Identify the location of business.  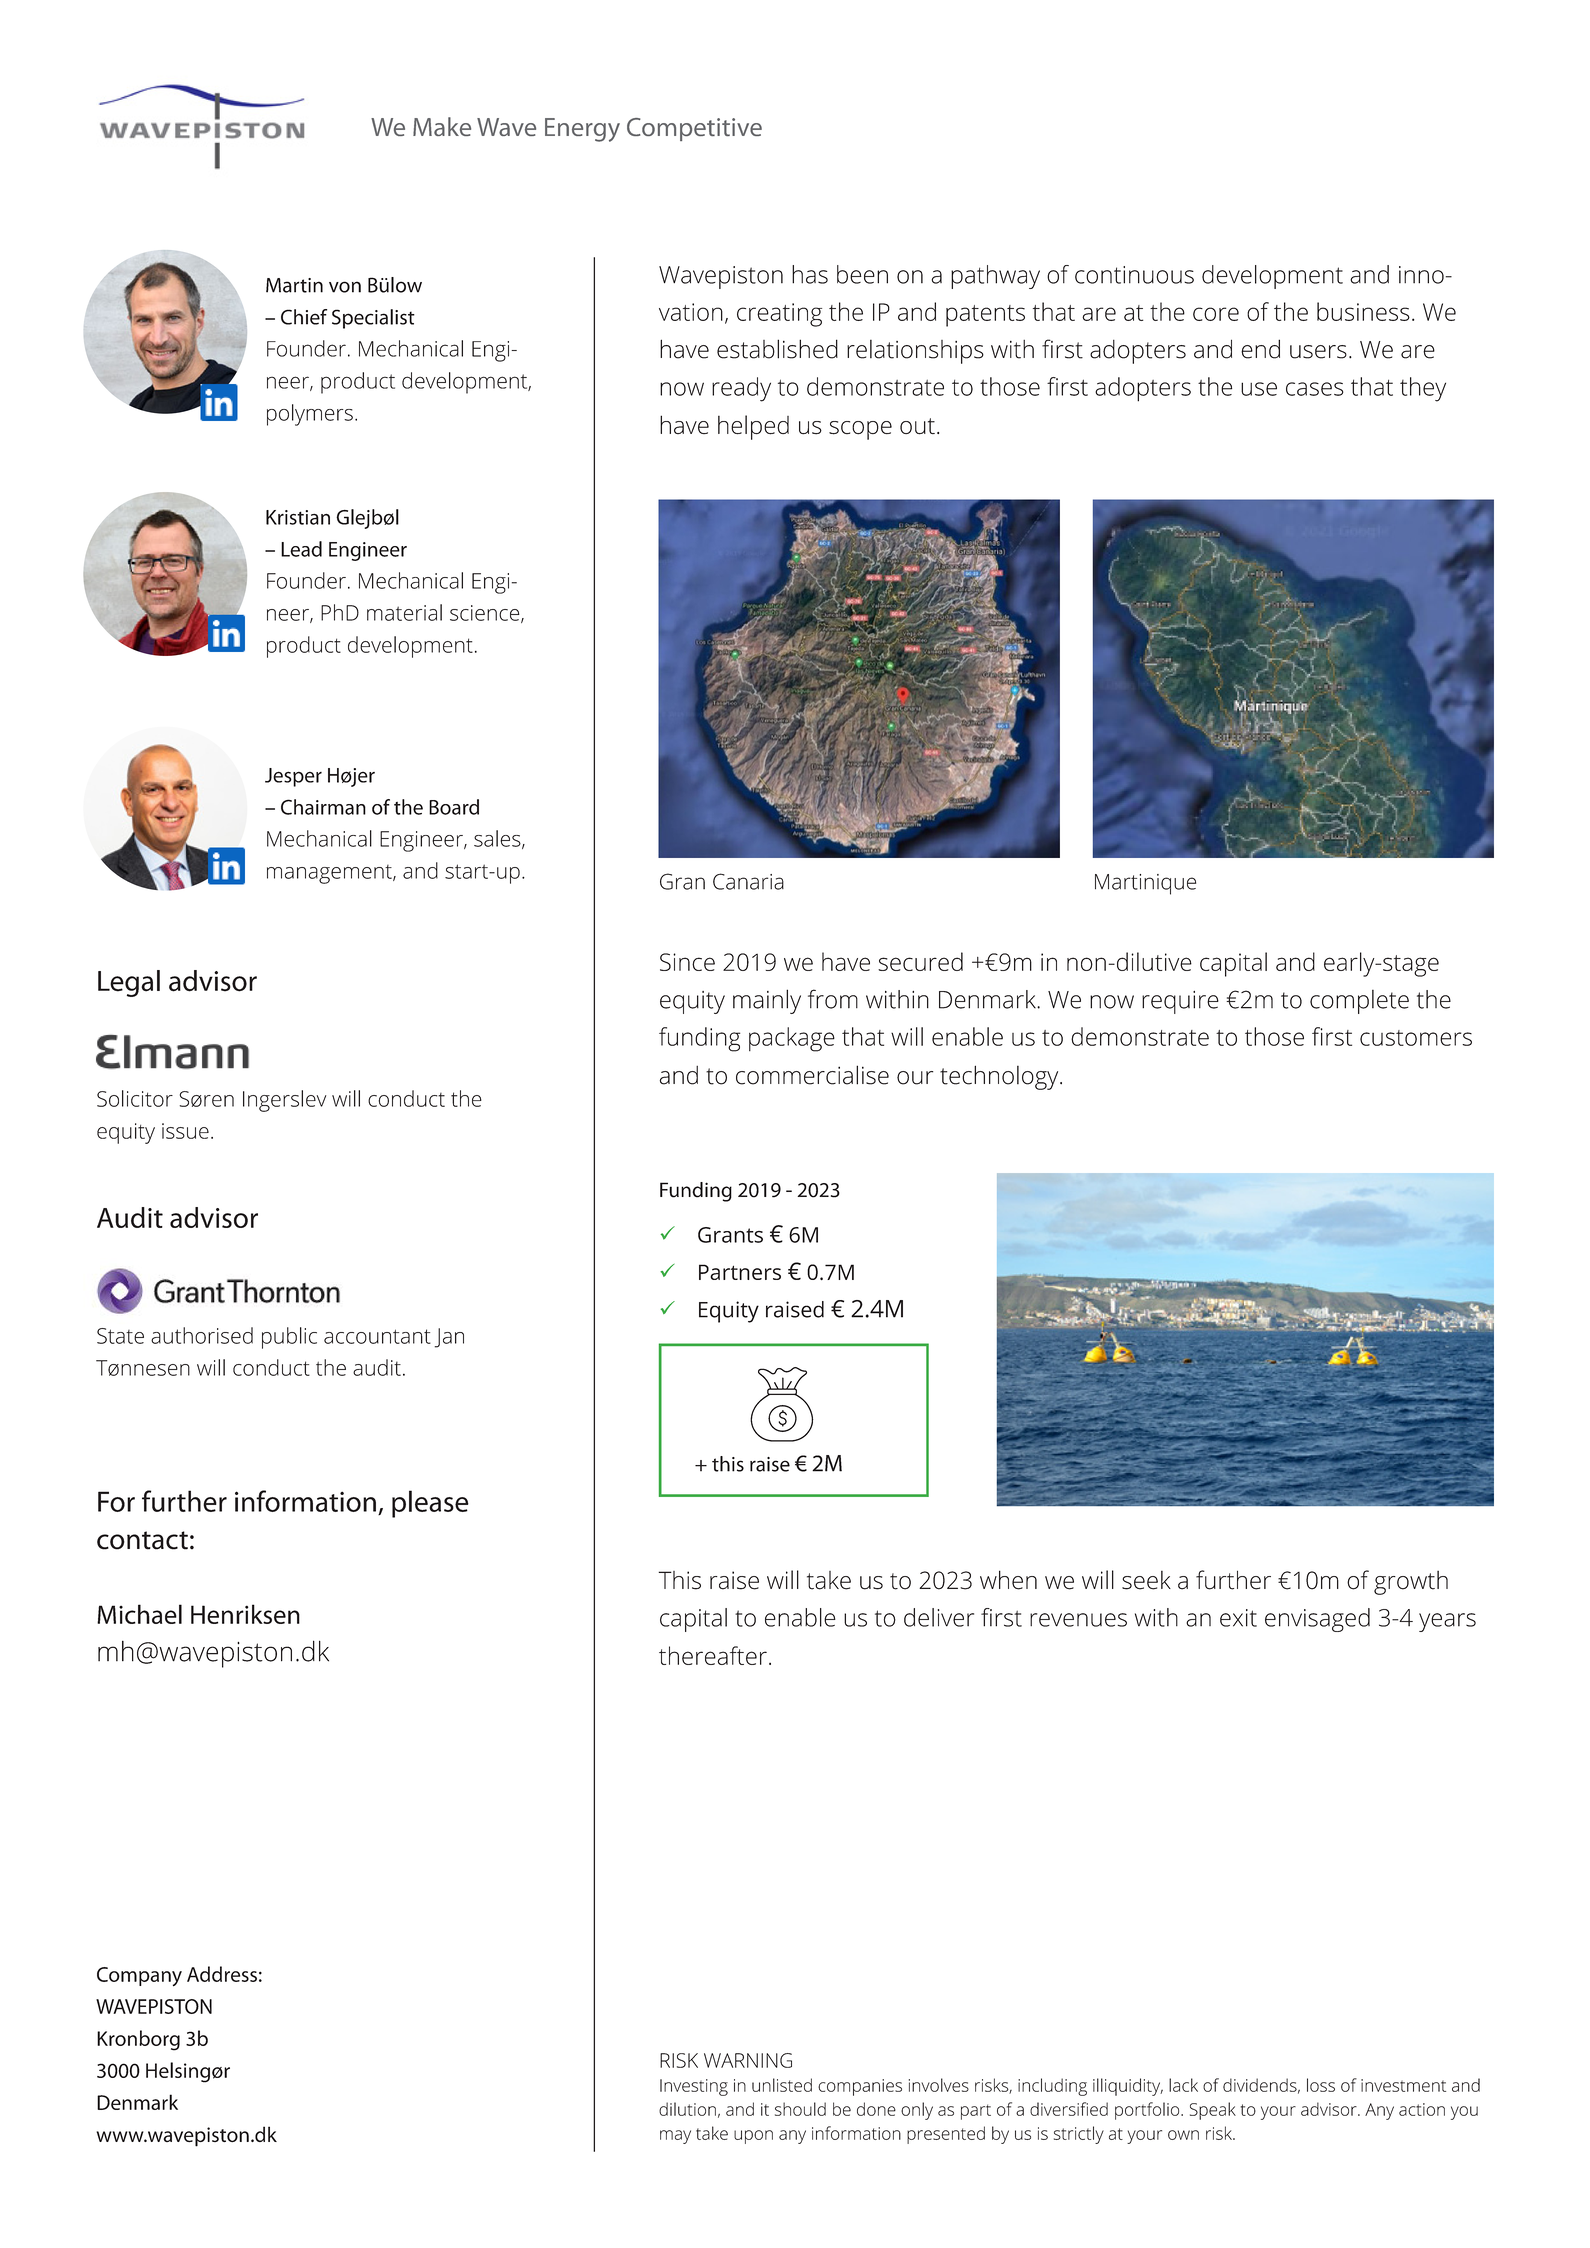
(1363, 311).
